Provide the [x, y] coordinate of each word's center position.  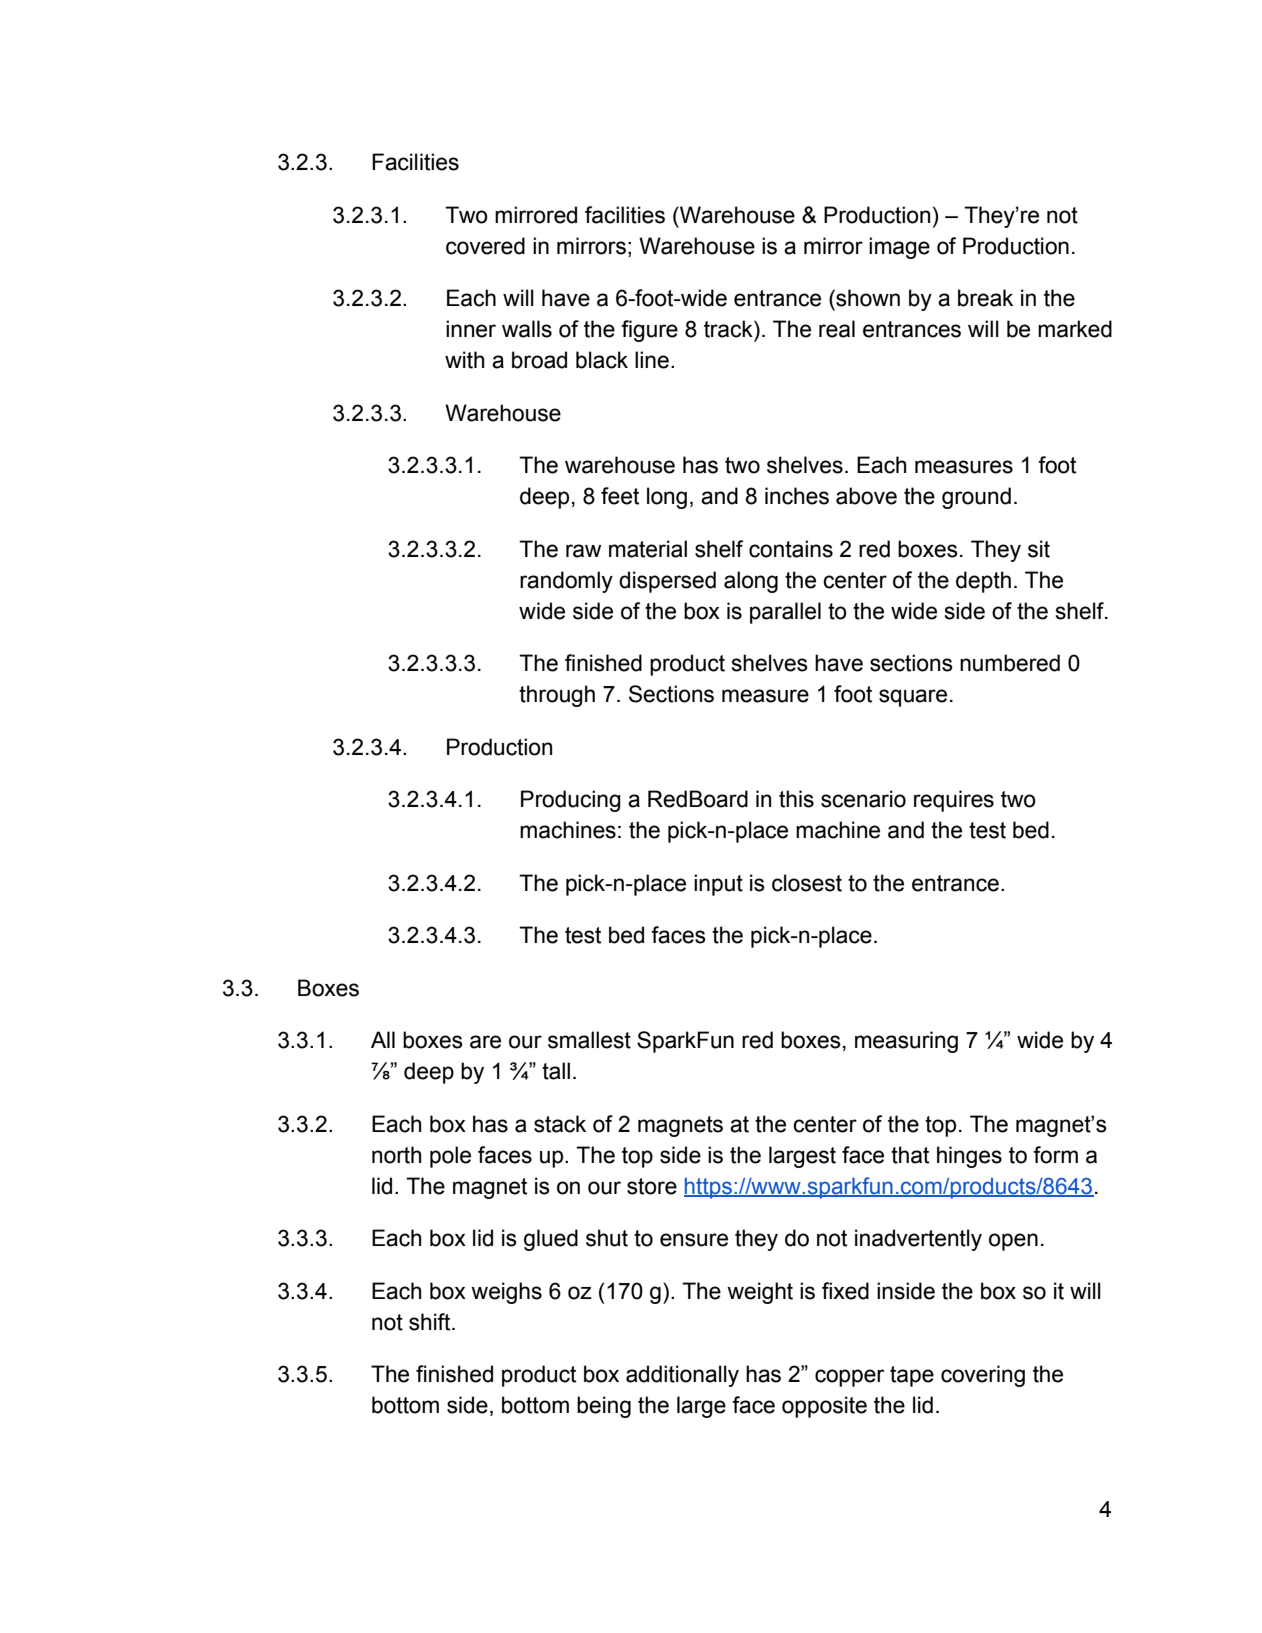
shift [431, 1322]
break [985, 298]
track [729, 329]
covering [983, 1376]
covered [485, 246]
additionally [682, 1376]
